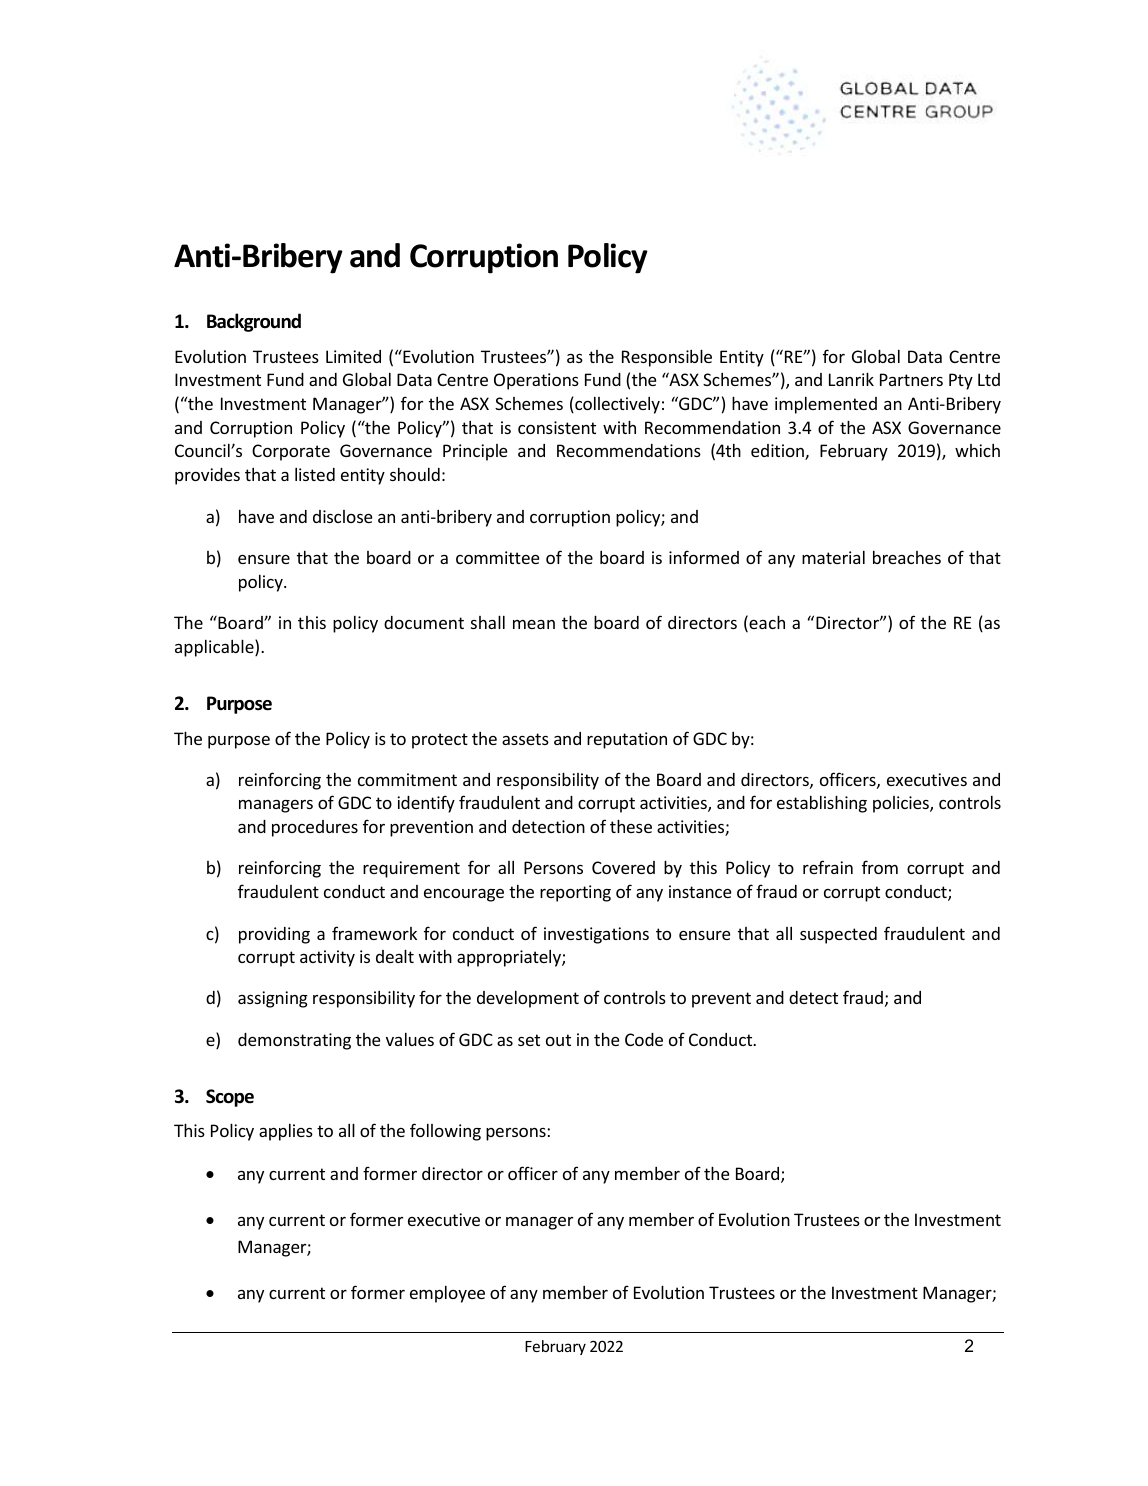 This screenshot has width=1148, height=1486. Describe the element at coordinates (353, 356) in the screenshot. I see `Limited` at that location.
